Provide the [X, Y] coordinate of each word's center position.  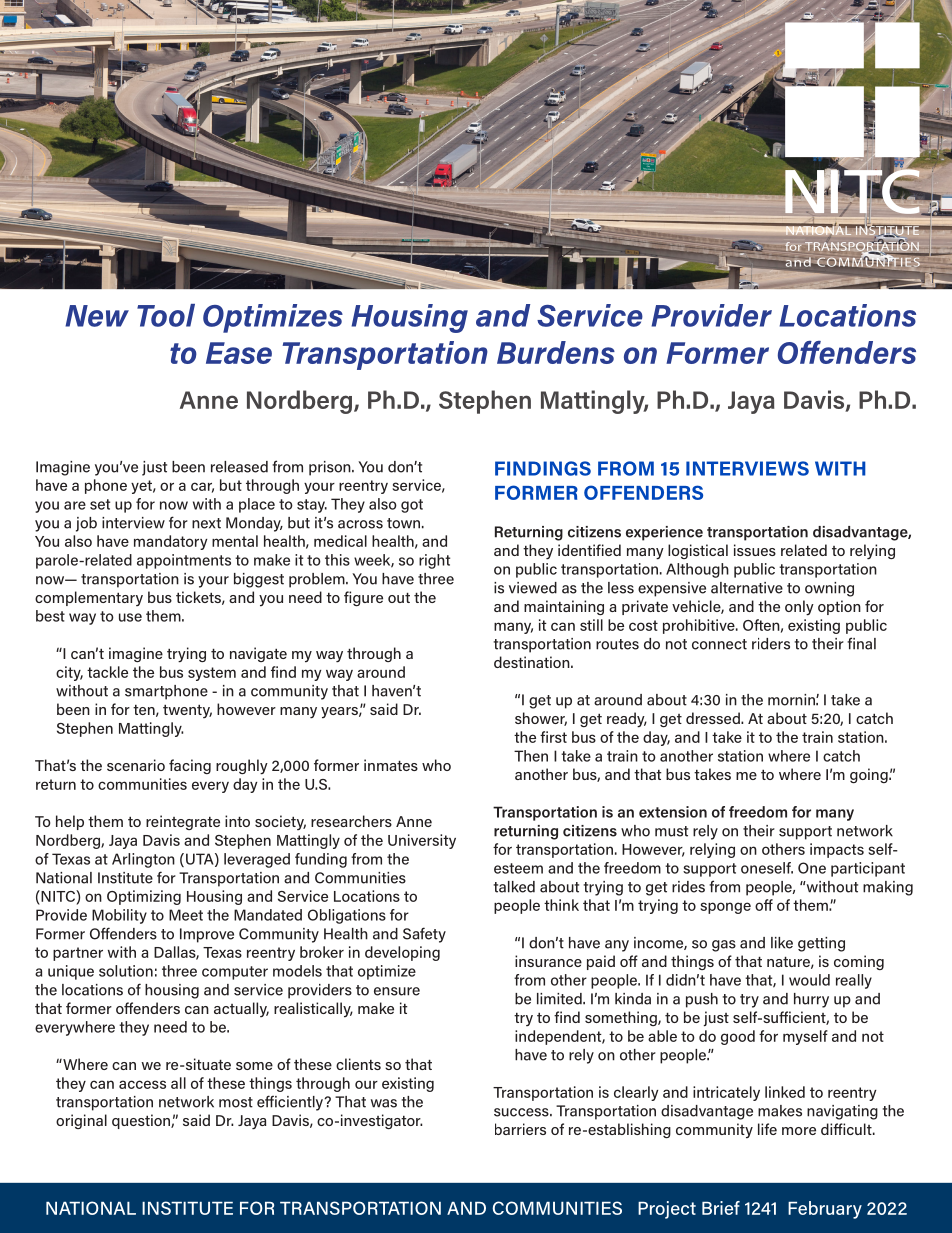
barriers [520, 1129]
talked [514, 887]
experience [664, 533]
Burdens [556, 352]
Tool [166, 315]
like [782, 943]
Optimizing [144, 897]
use [130, 617]
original [81, 1121]
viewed [533, 588]
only [799, 608]
